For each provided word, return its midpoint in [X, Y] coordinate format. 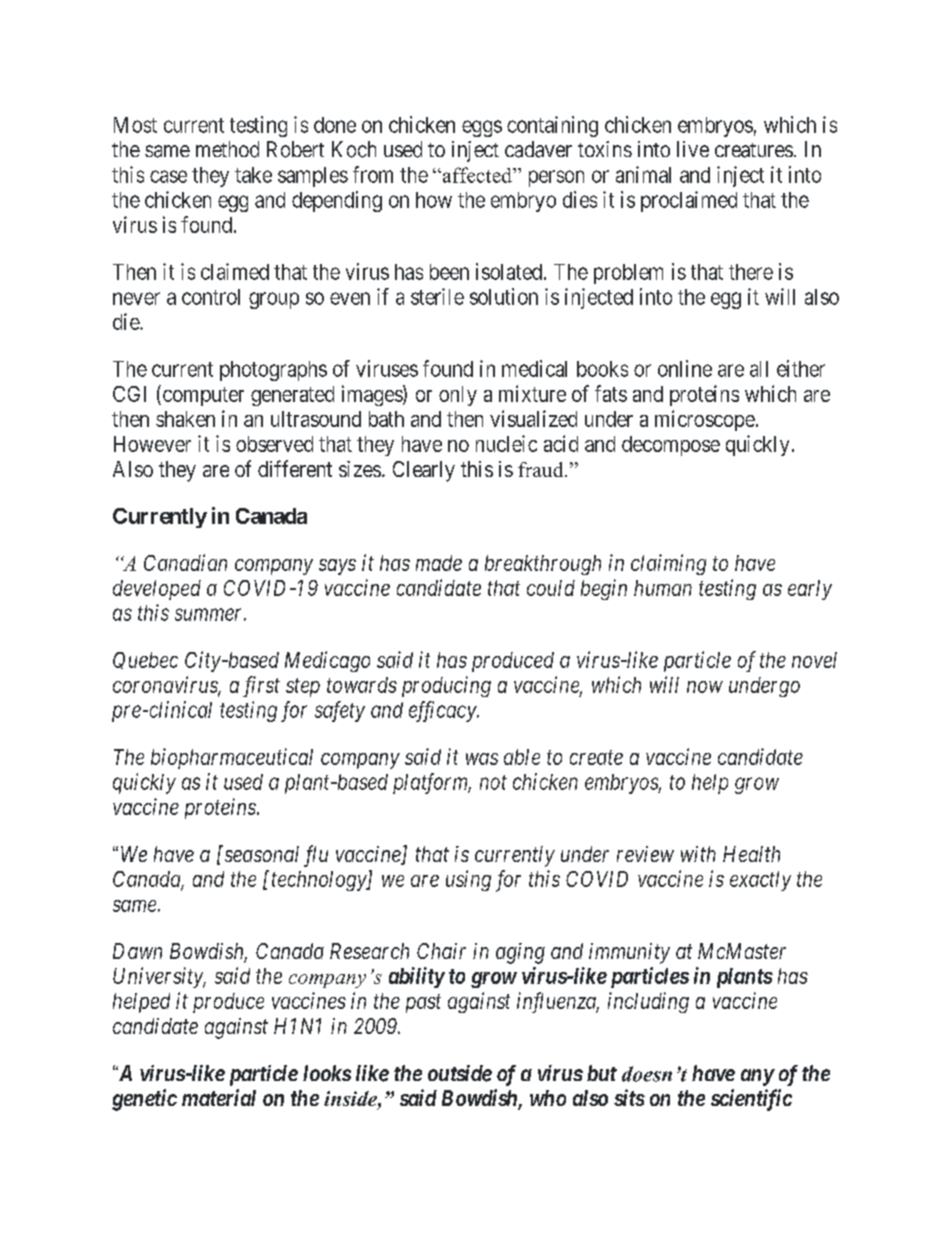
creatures [754, 150]
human [663, 588]
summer [210, 614]
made [439, 563]
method [227, 149]
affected [477, 175]
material [219, 1097]
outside [460, 1073]
